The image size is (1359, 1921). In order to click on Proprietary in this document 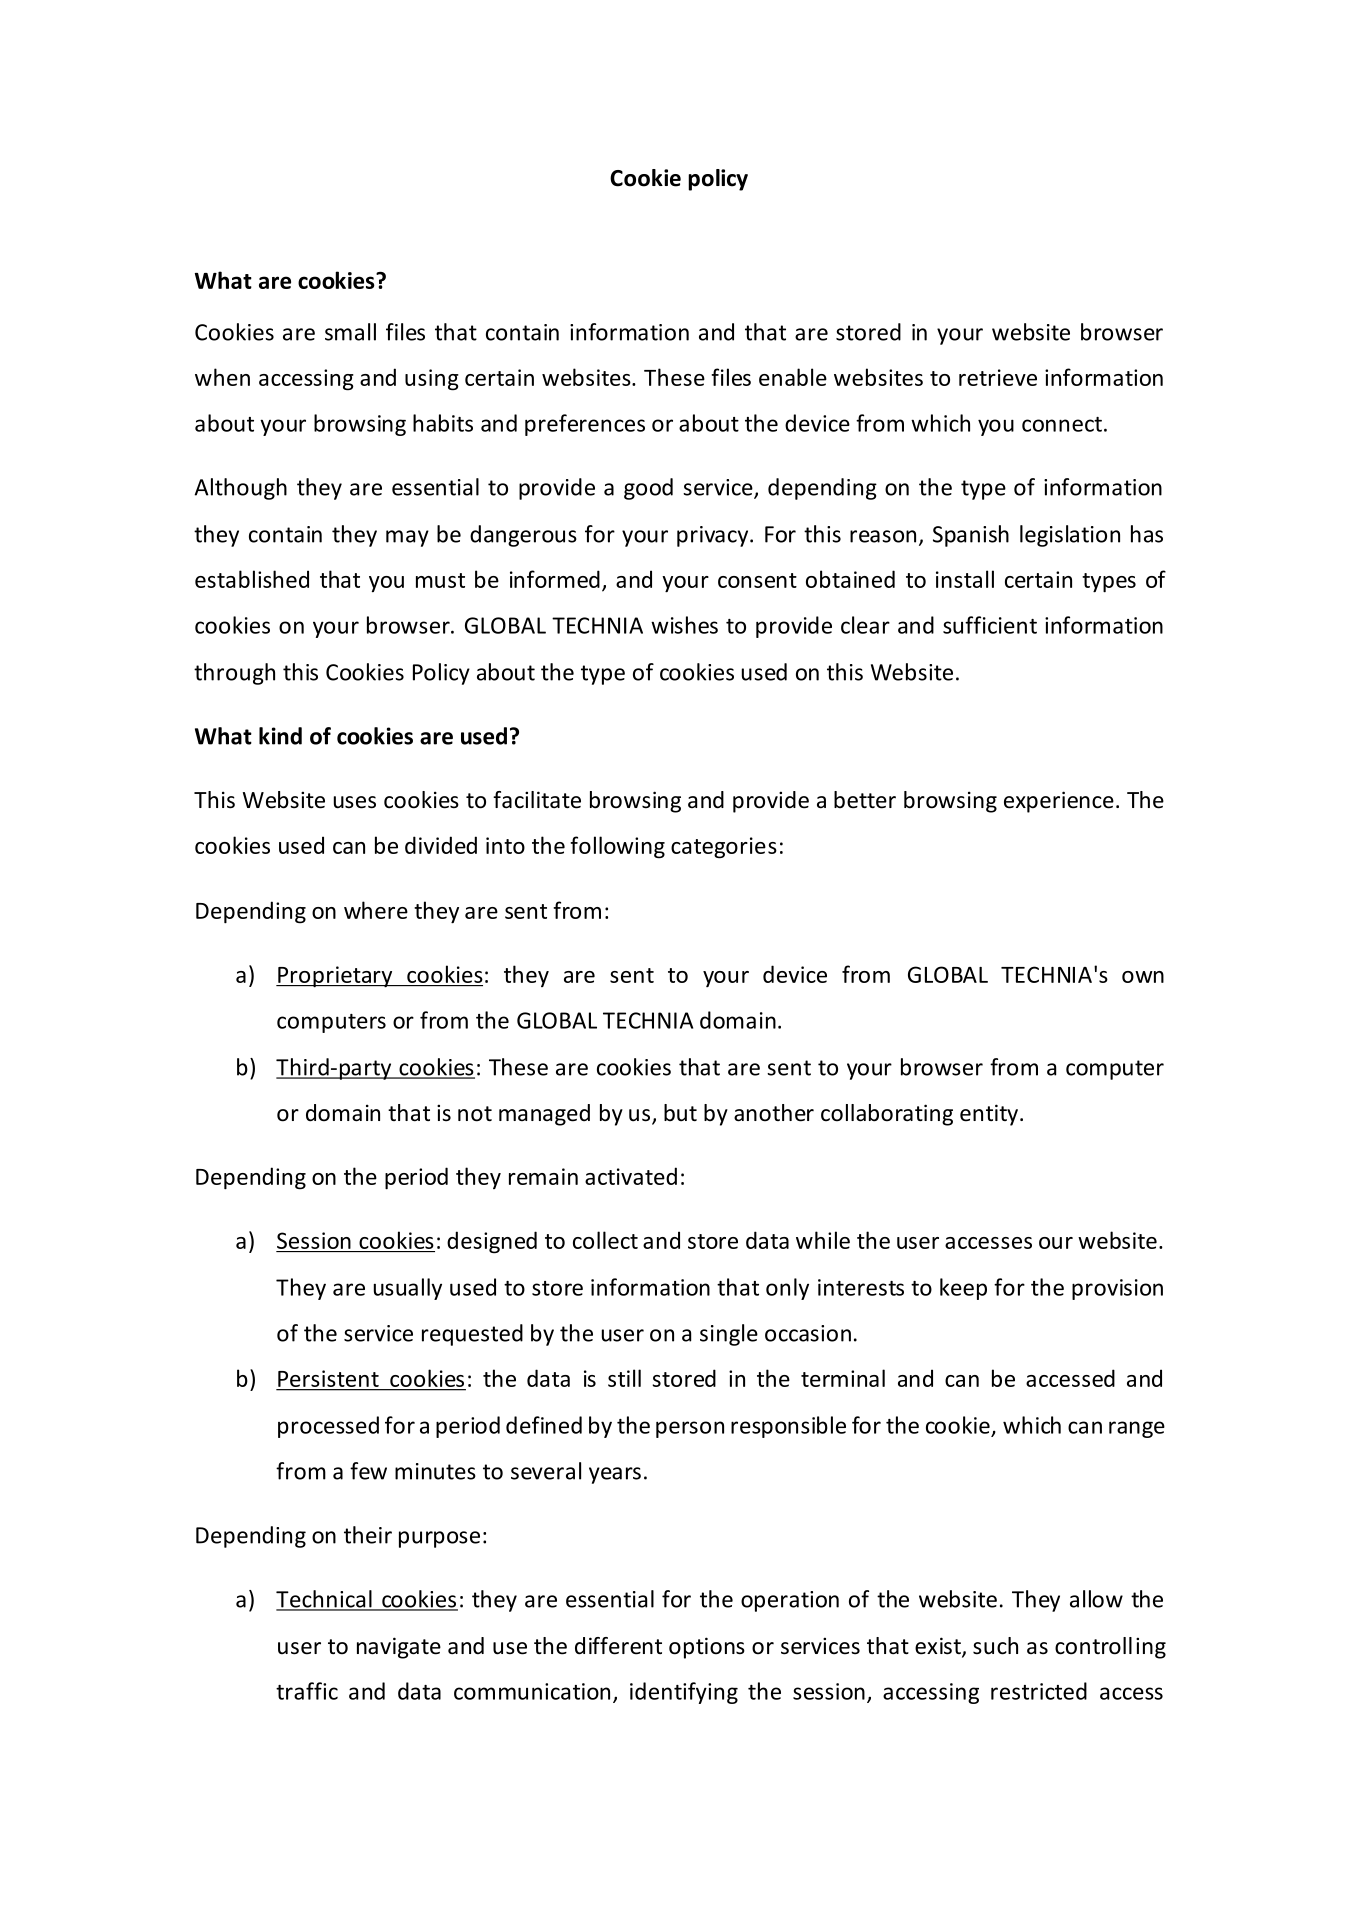, I will do `click(335, 977)`.
